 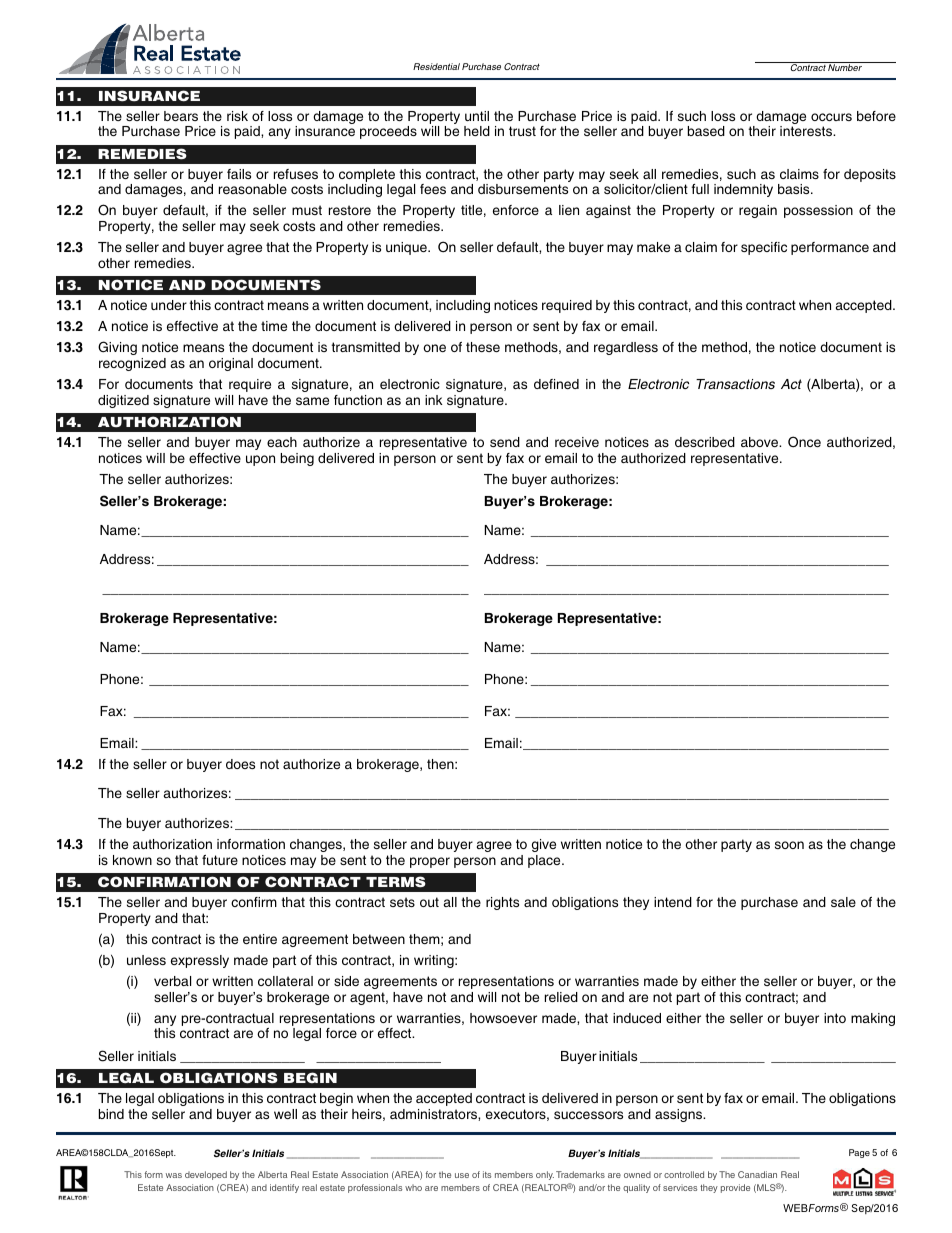 What do you see at coordinates (807, 131) in the screenshot?
I see `interests` at bounding box center [807, 131].
